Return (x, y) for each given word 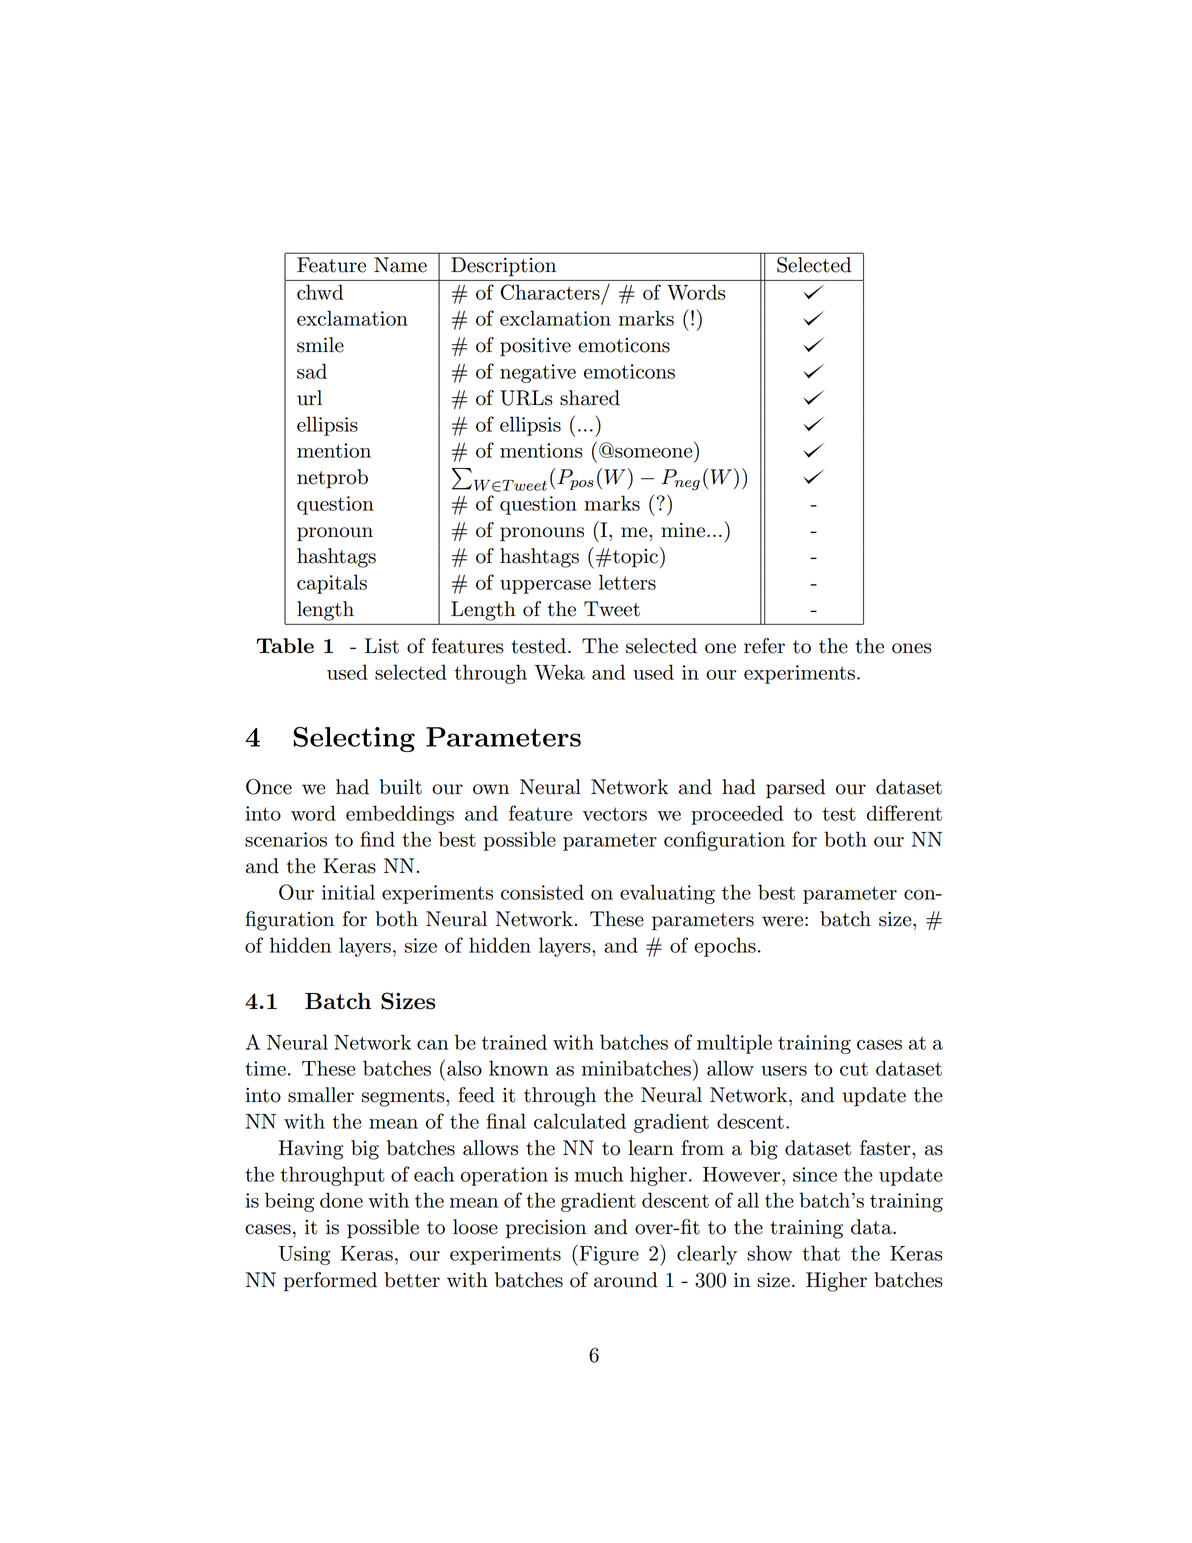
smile (320, 345)
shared (590, 398)
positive (535, 347)
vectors (615, 814)
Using (304, 1255)
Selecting (354, 739)
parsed (795, 789)
